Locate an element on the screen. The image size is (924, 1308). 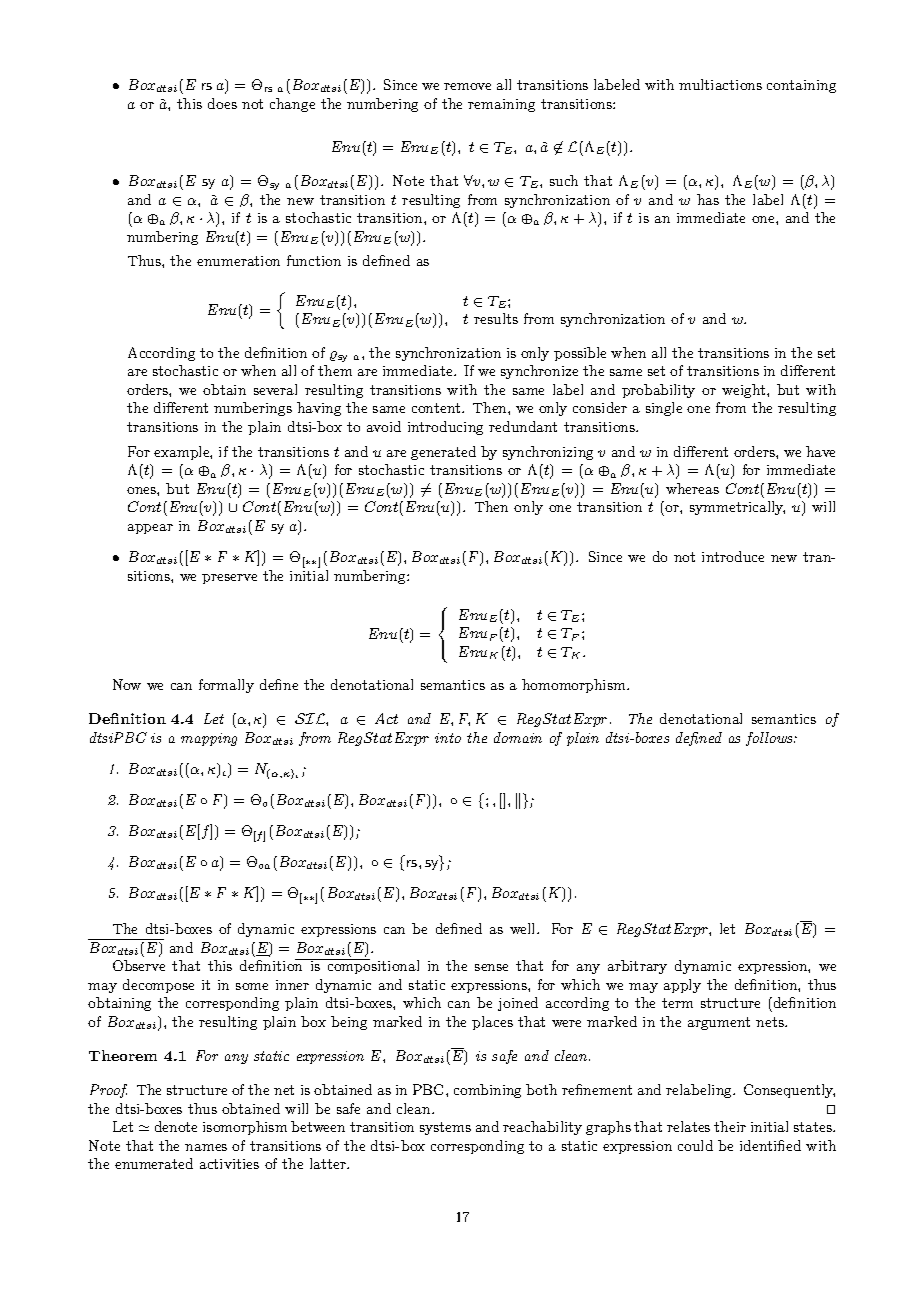
into is located at coordinates (448, 738).
